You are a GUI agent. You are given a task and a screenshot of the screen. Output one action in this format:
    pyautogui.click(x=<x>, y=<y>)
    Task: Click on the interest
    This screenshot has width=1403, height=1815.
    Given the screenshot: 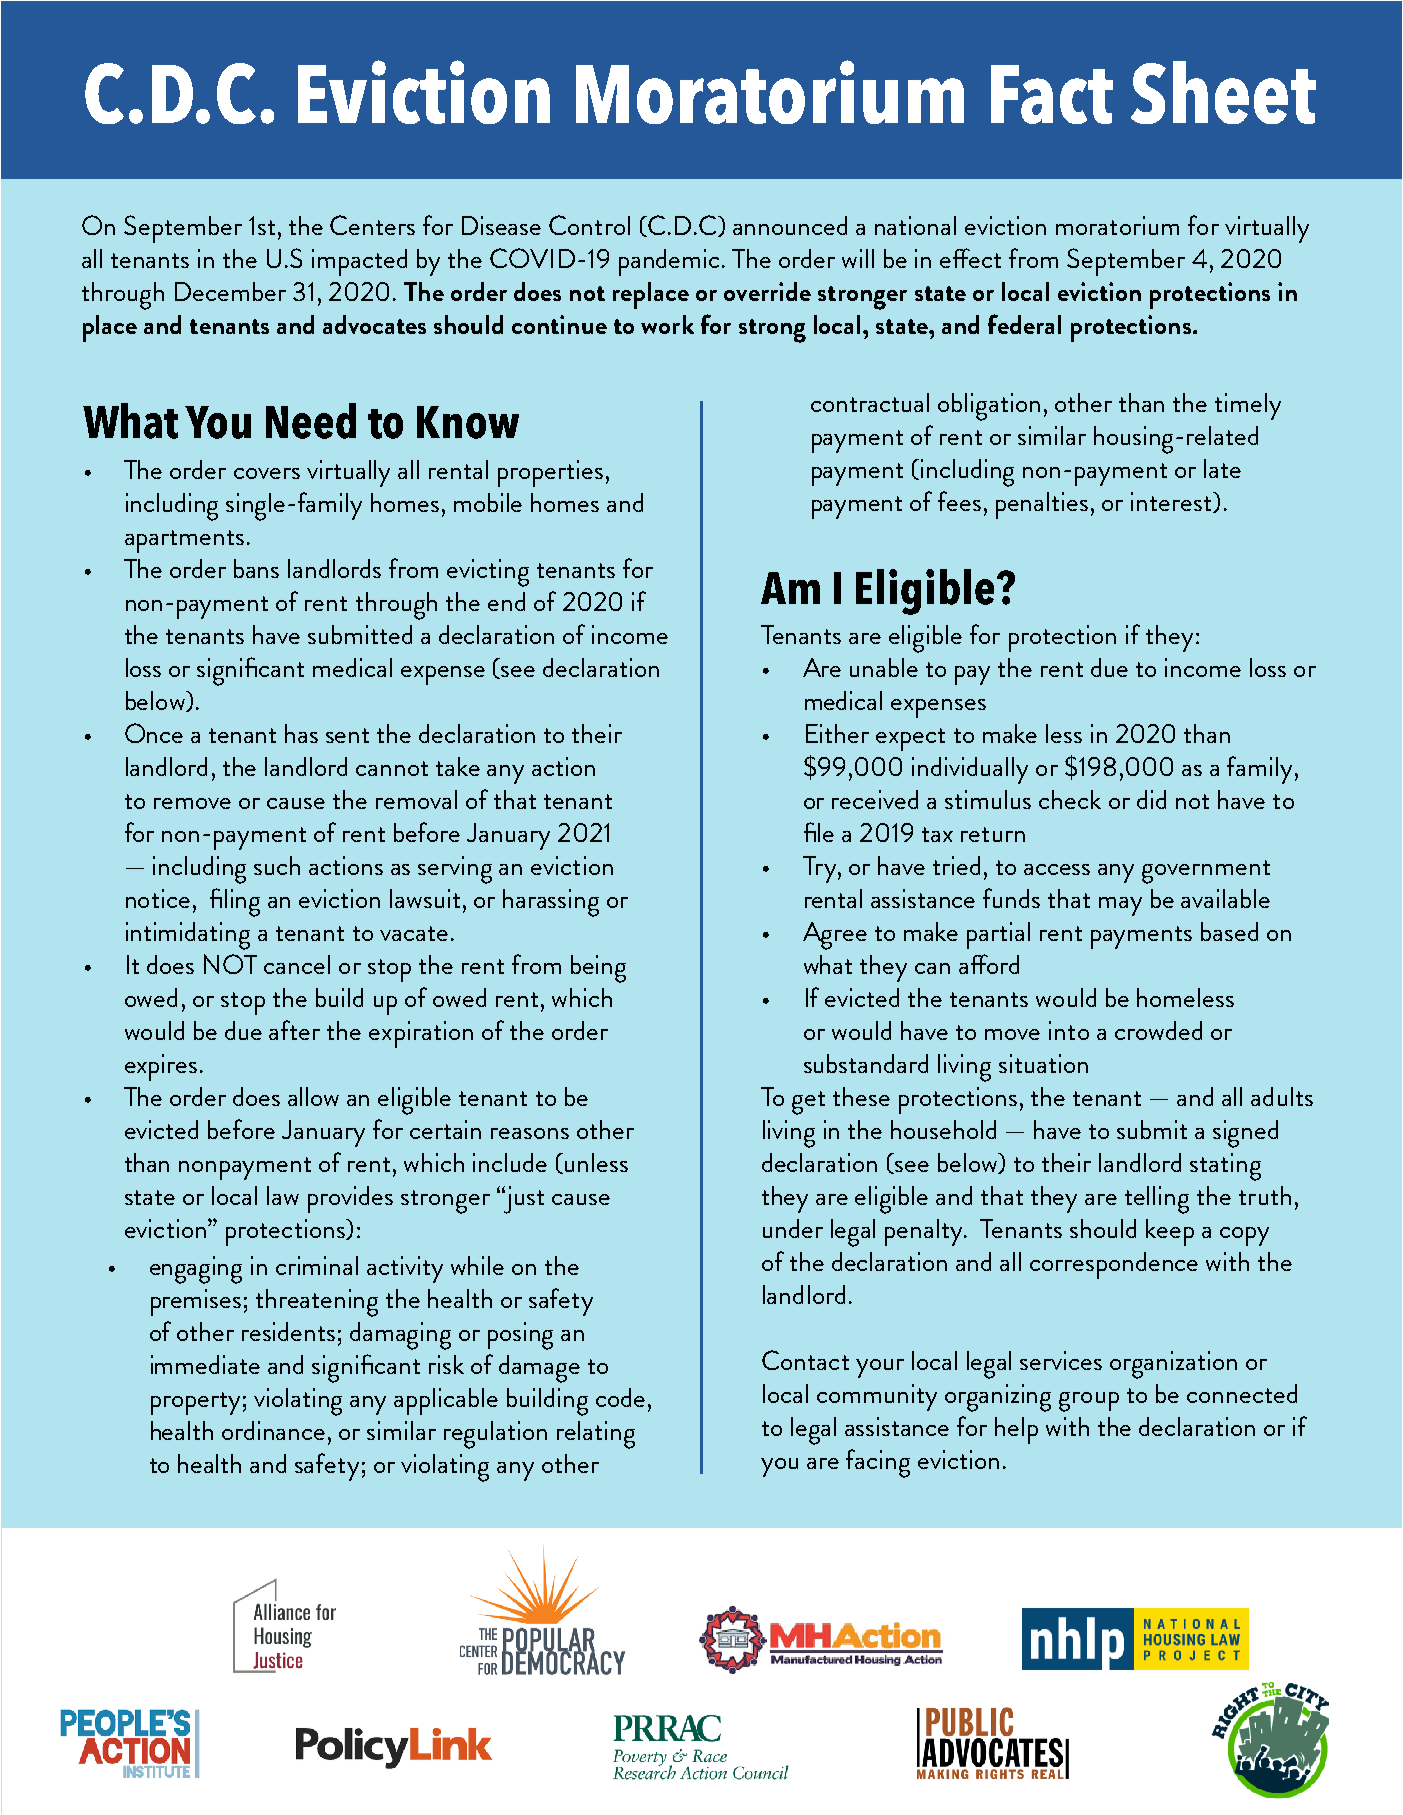 What is the action you would take?
    pyautogui.click(x=1172, y=502)
